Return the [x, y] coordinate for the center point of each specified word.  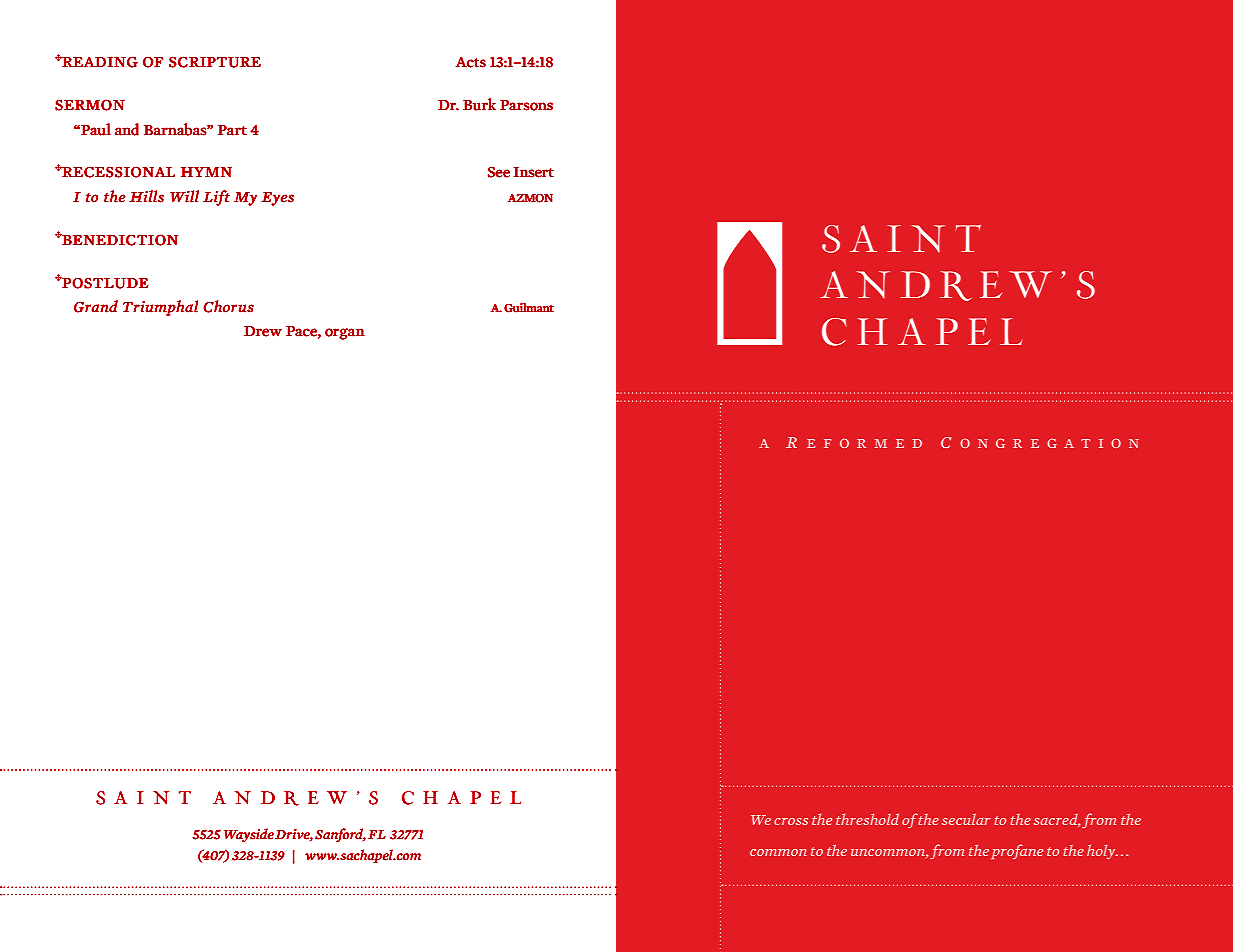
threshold [867, 819]
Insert [534, 172]
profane [1017, 851]
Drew [263, 331]
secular [966, 819]
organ [345, 334]
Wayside [249, 835]
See [499, 172]
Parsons [526, 105]
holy [1102, 851]
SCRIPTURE [215, 62]
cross [791, 821]
